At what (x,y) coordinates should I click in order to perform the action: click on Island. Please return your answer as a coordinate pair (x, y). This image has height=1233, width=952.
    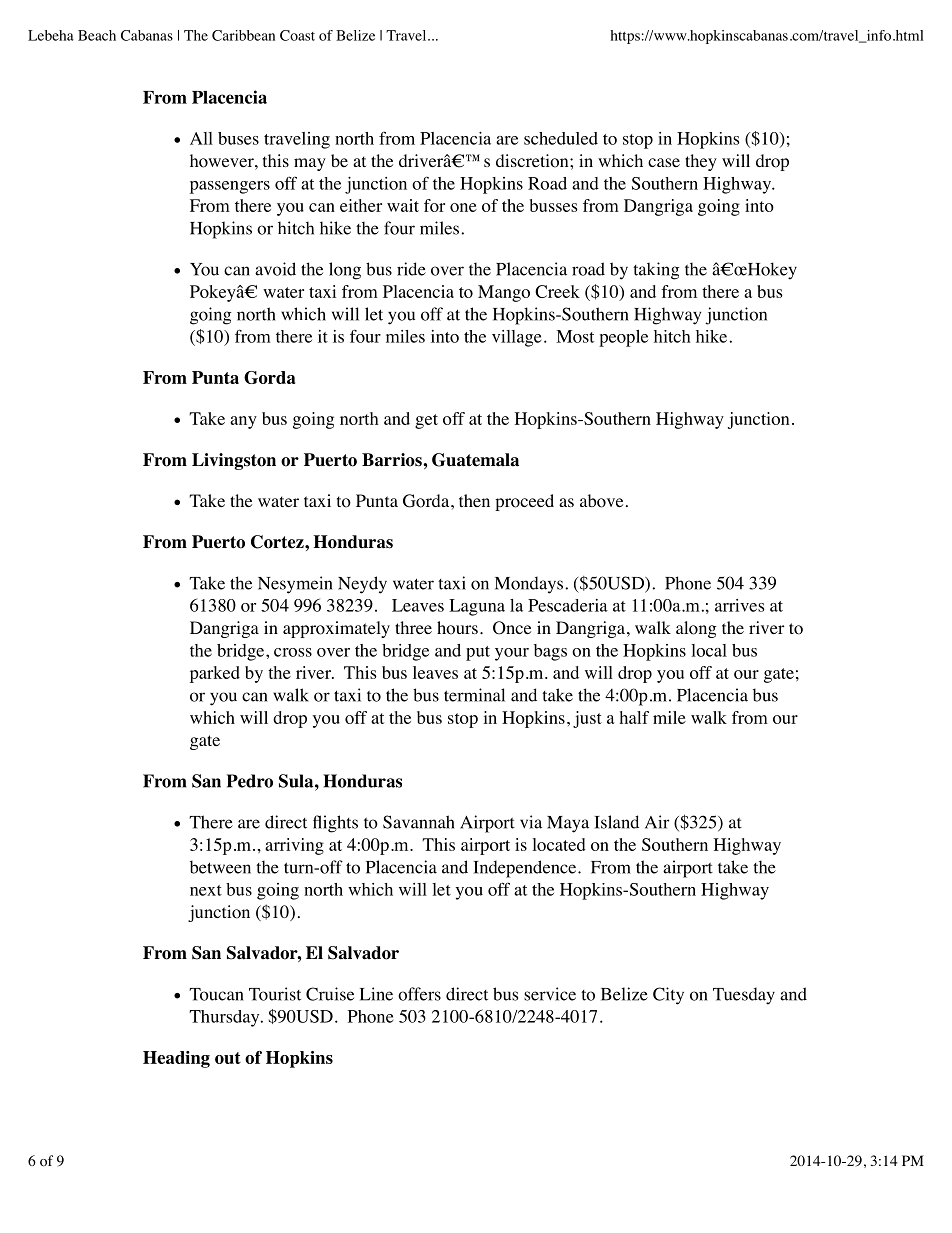
    Looking at the image, I should click on (616, 822).
